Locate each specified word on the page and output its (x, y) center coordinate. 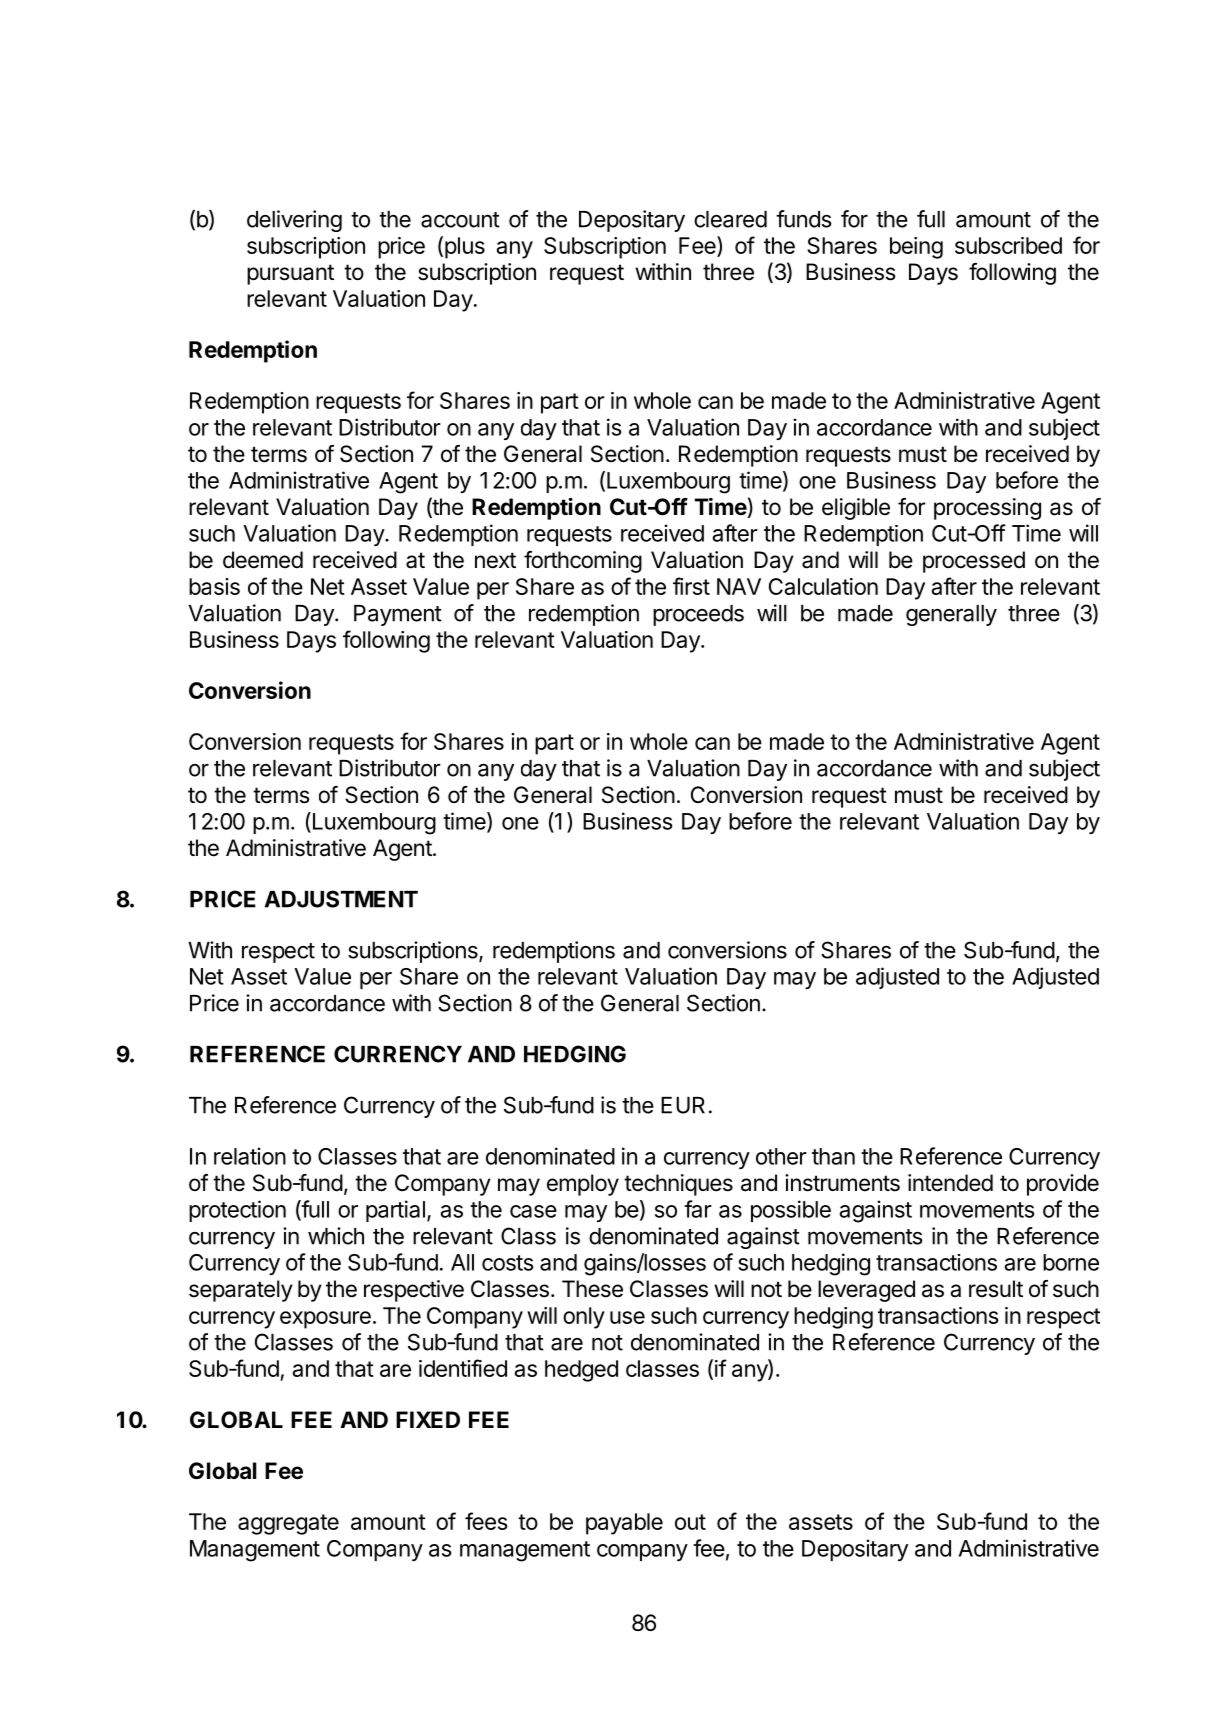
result (996, 1289)
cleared (730, 219)
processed (974, 562)
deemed (263, 560)
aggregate (288, 1524)
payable (624, 1524)
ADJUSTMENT (341, 899)
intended (950, 1183)
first (691, 586)
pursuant (290, 274)
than (833, 1156)
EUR (683, 1105)
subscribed (1008, 245)
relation (250, 1156)
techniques (678, 1185)
